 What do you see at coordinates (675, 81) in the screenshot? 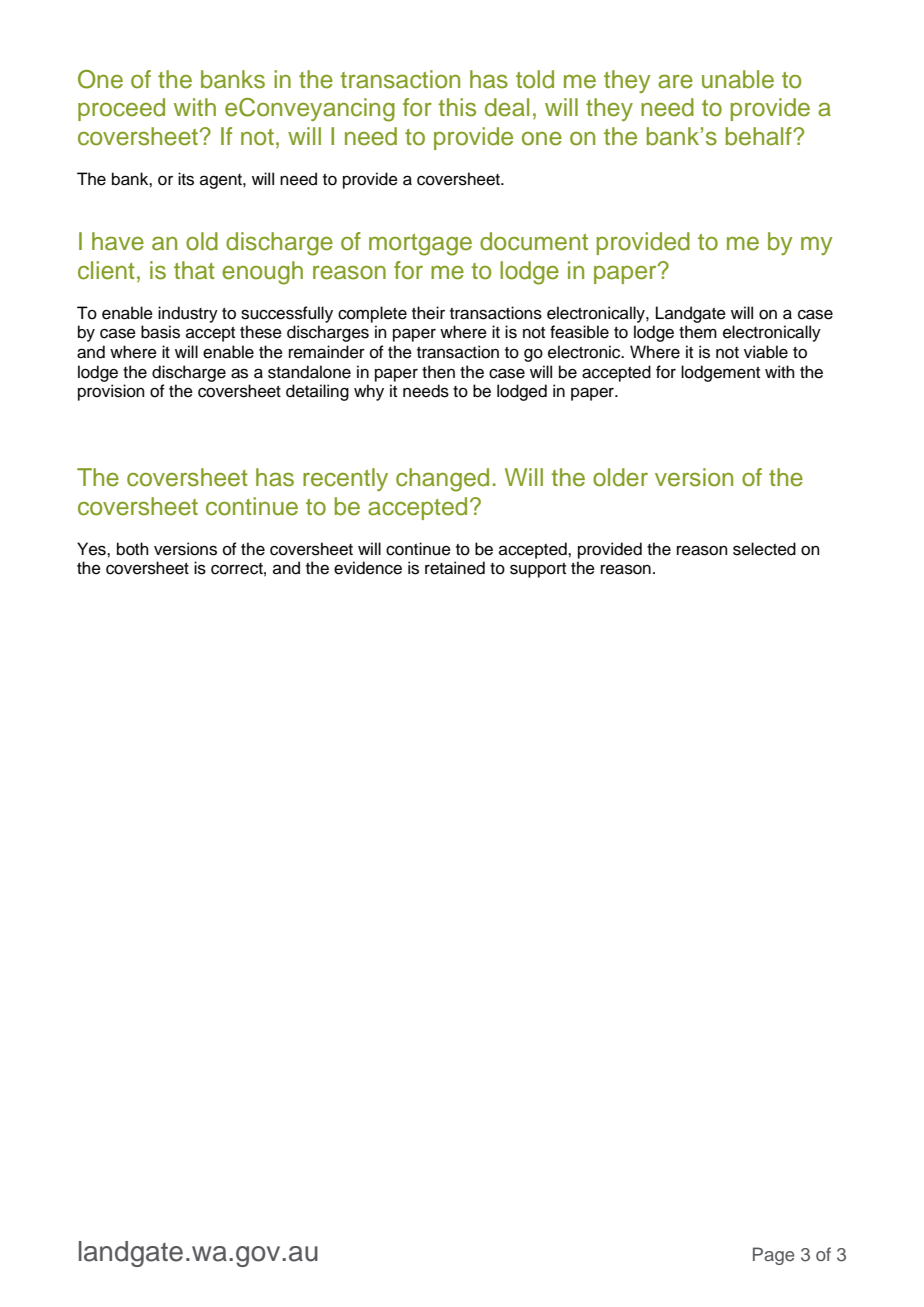
I see `are` at bounding box center [675, 81].
